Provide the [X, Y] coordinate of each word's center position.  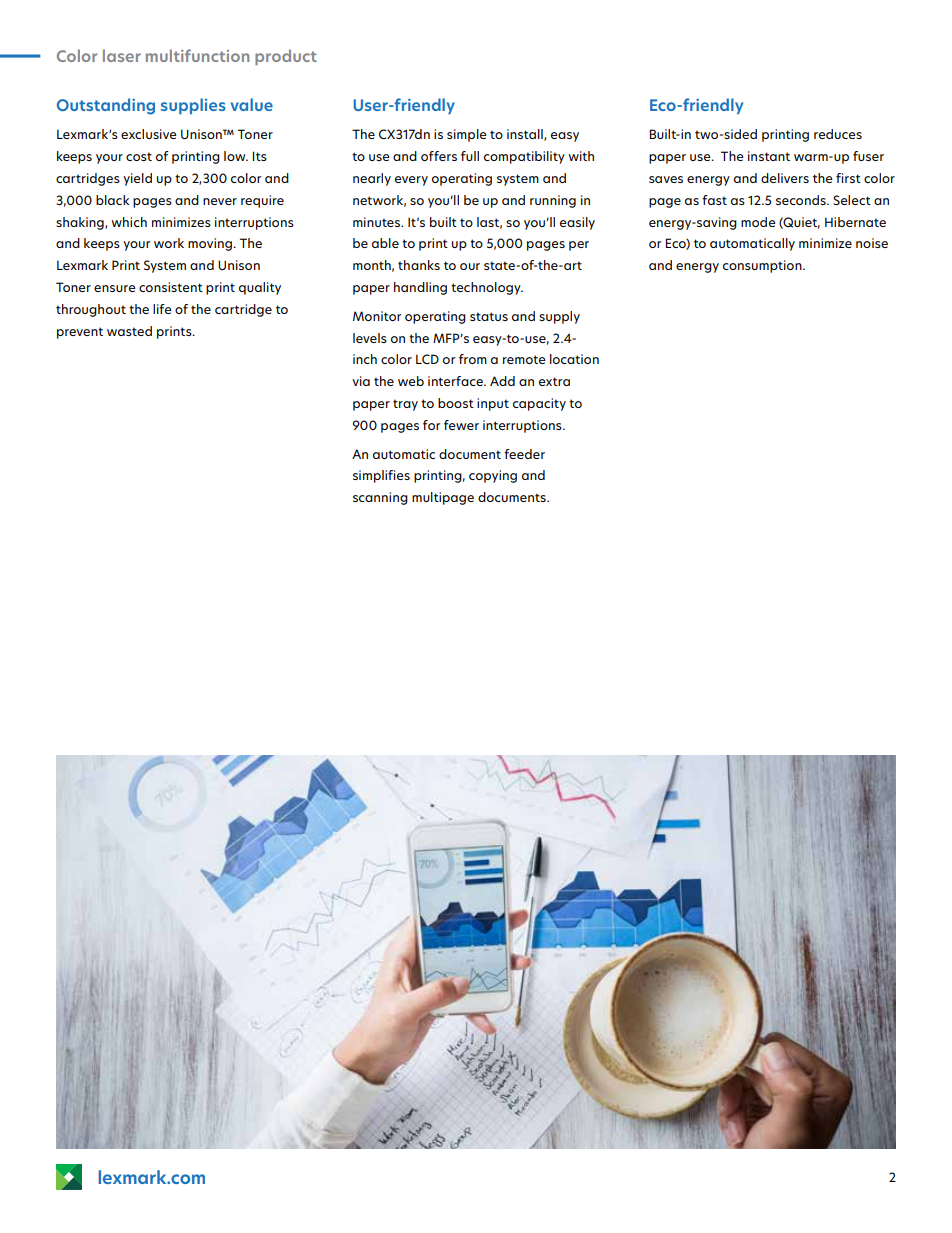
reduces [838, 134]
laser [122, 55]
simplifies [381, 476]
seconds [802, 200]
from [473, 359]
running [553, 201]
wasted [129, 331]
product [286, 57]
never [220, 201]
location [574, 359]
